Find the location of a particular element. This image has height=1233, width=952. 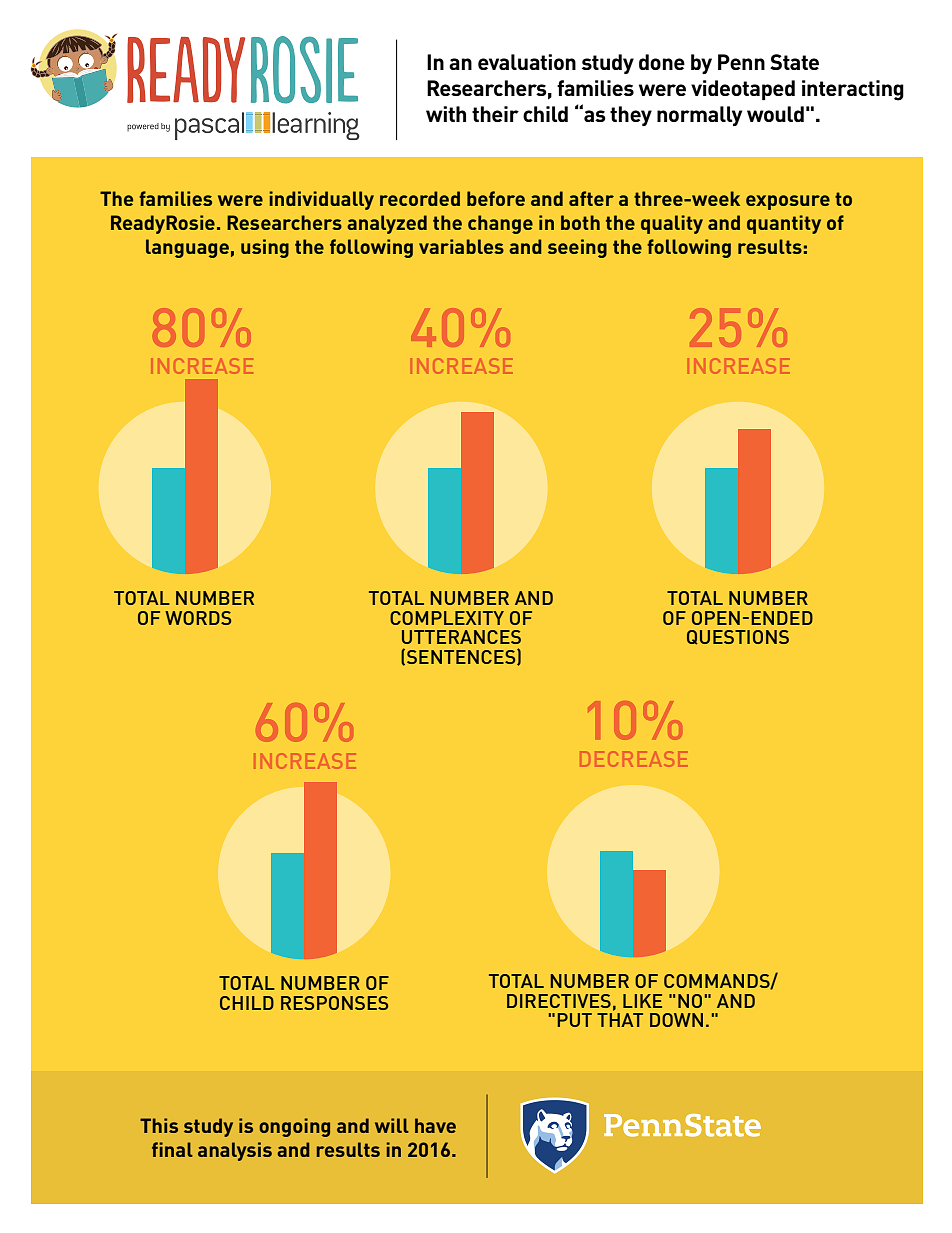

analysis is located at coordinates (235, 1151).
